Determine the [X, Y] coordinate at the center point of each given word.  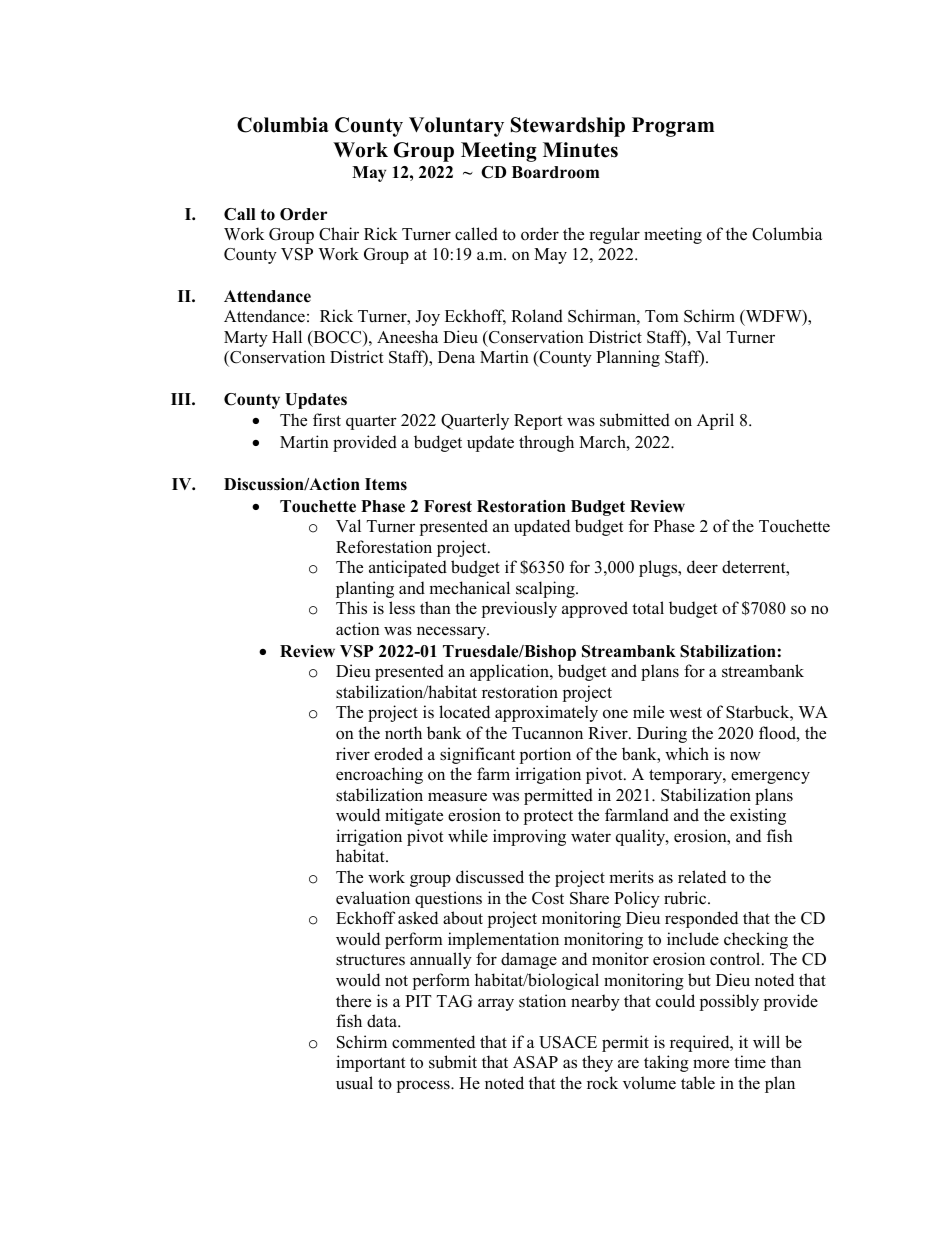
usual [354, 1083]
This [351, 608]
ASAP [535, 1062]
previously [519, 609]
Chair [339, 234]
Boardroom [555, 172]
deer [702, 567]
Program [673, 127]
